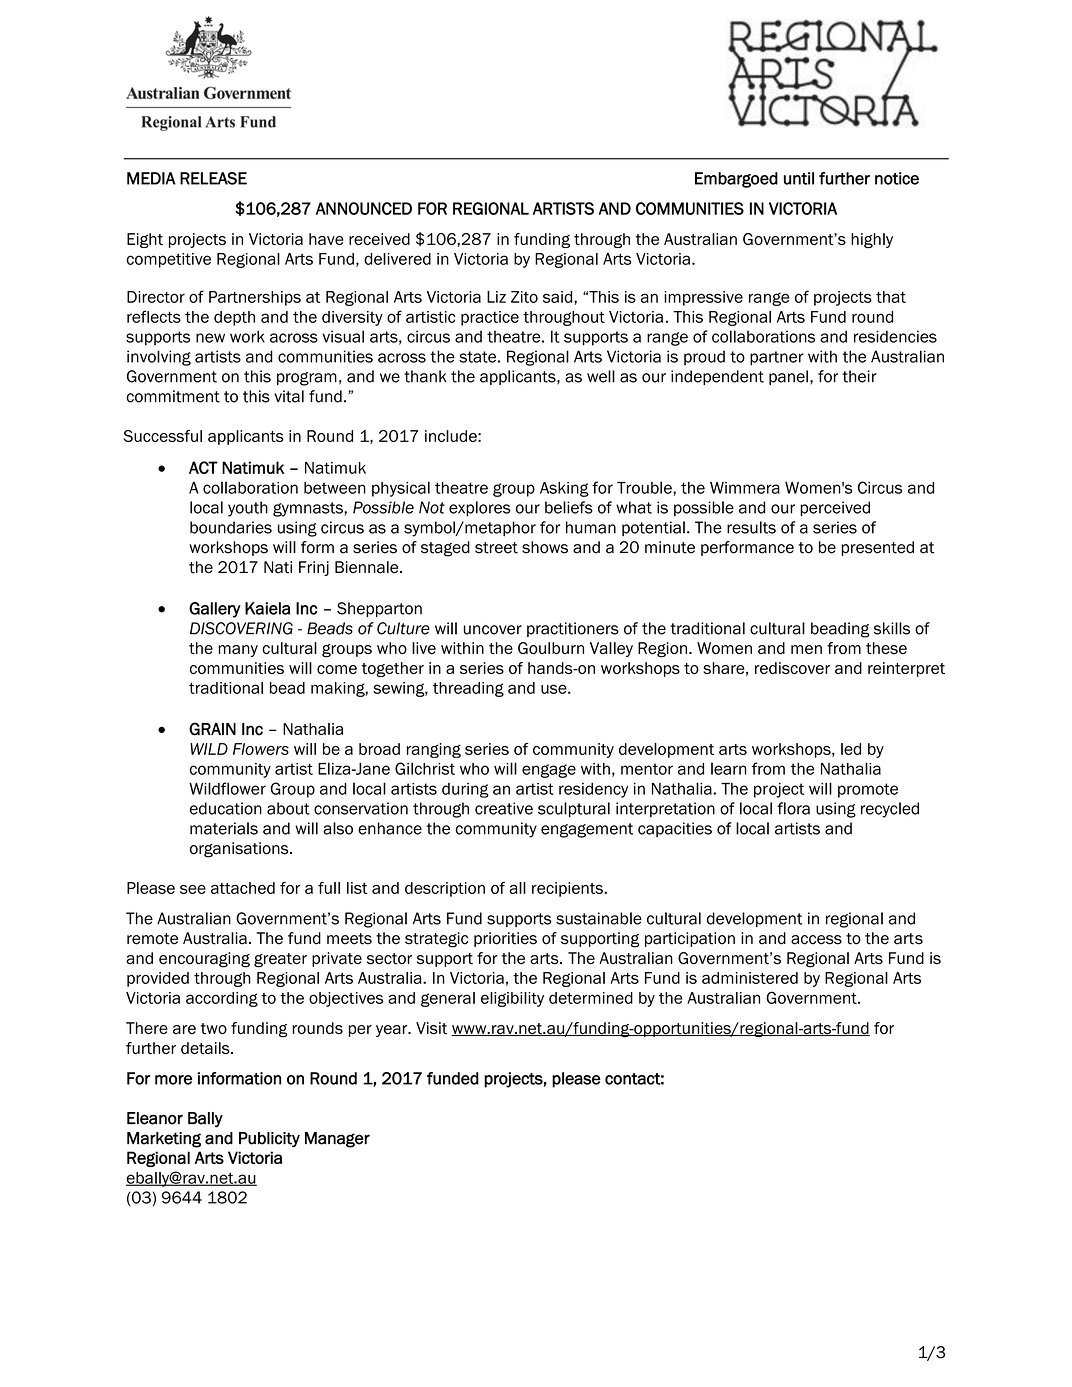 Image resolution: width=1072 pixels, height=1387 pixels. I want to click on presented, so click(877, 548).
